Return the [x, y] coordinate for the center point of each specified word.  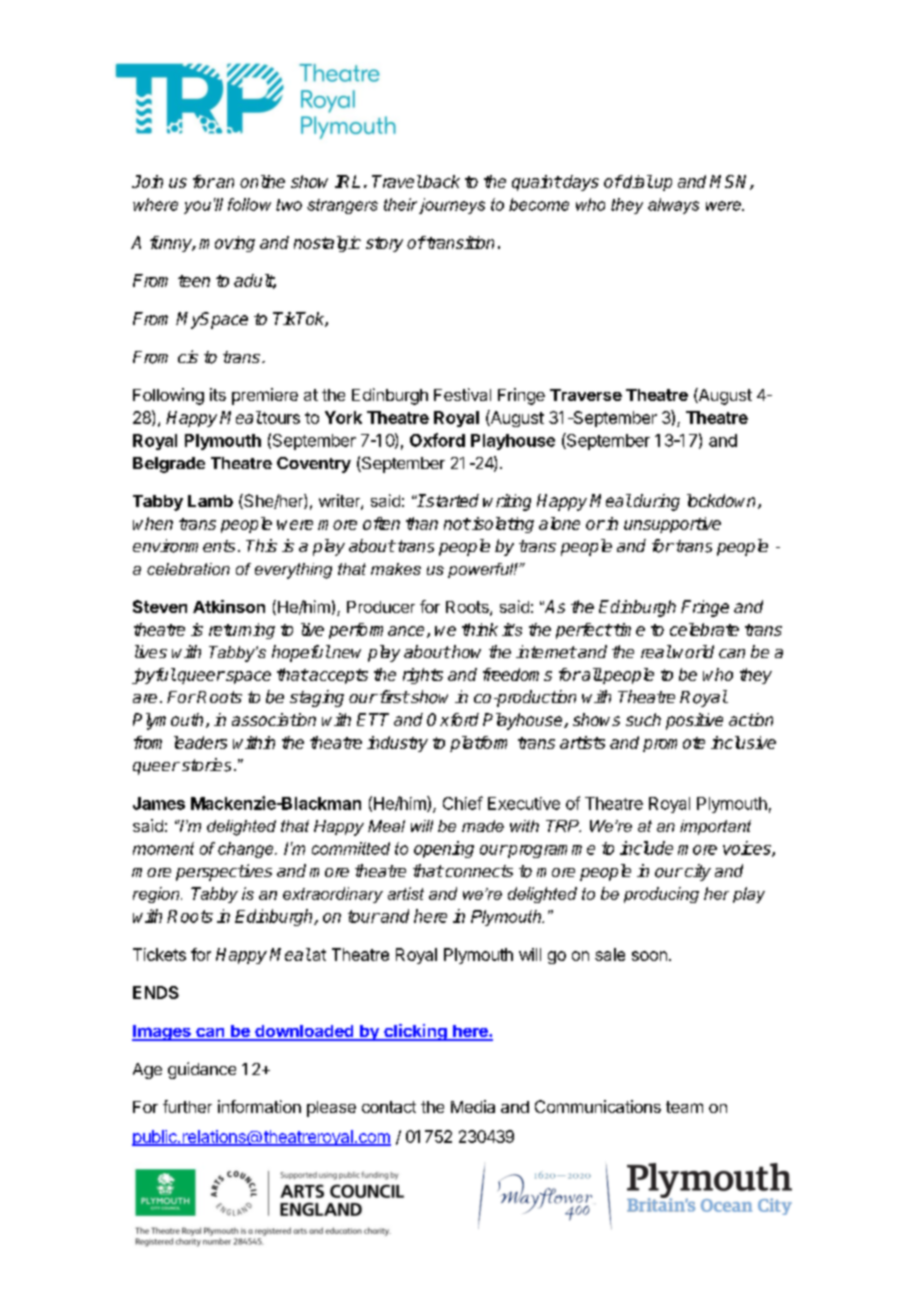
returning [242, 631]
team [684, 1107]
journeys [452, 206]
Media [473, 1106]
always [673, 206]
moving [227, 244]
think [480, 629]
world [693, 651]
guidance [202, 1070]
